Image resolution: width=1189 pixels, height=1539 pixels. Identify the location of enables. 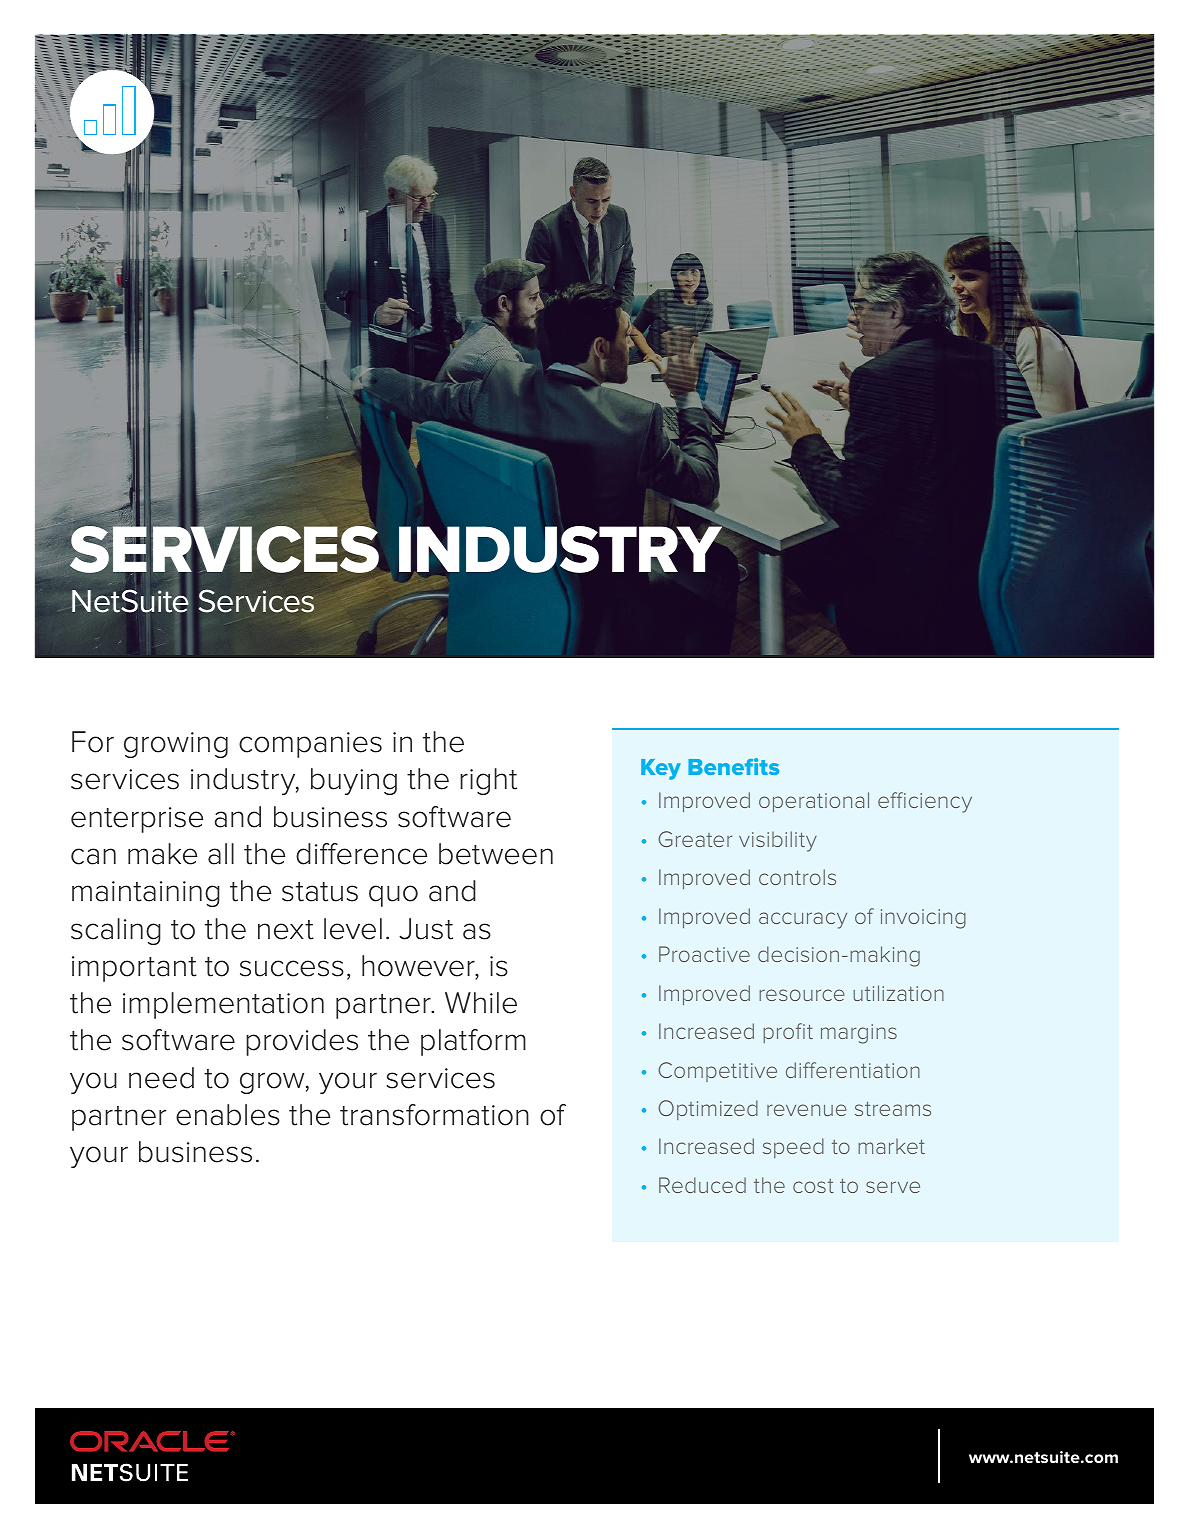
(228, 1115).
